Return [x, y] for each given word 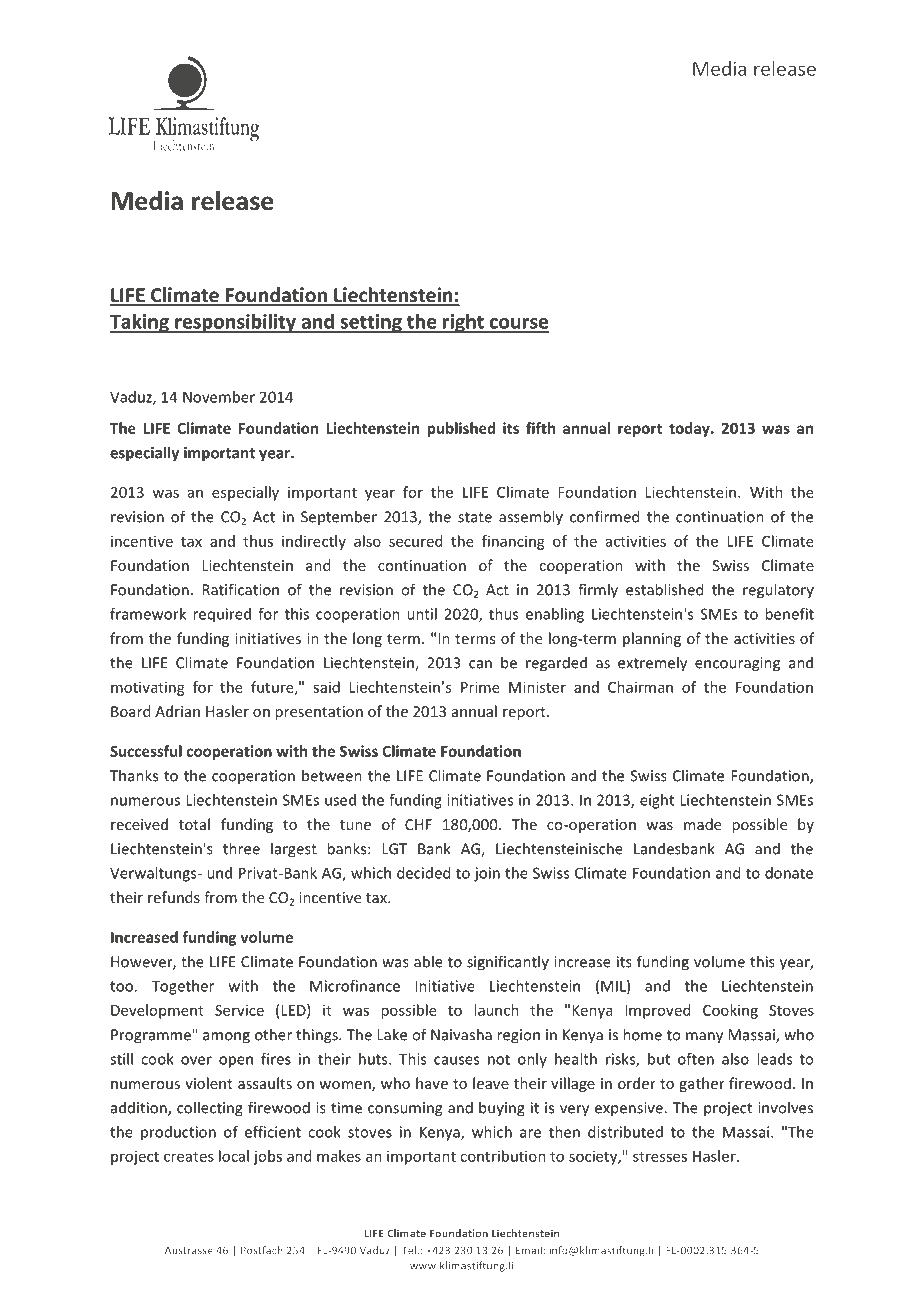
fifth [540, 428]
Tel [409, 1250]
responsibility [235, 323]
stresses [660, 1157]
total [194, 824]
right [463, 323]
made [702, 824]
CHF [418, 824]
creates [189, 1157]
